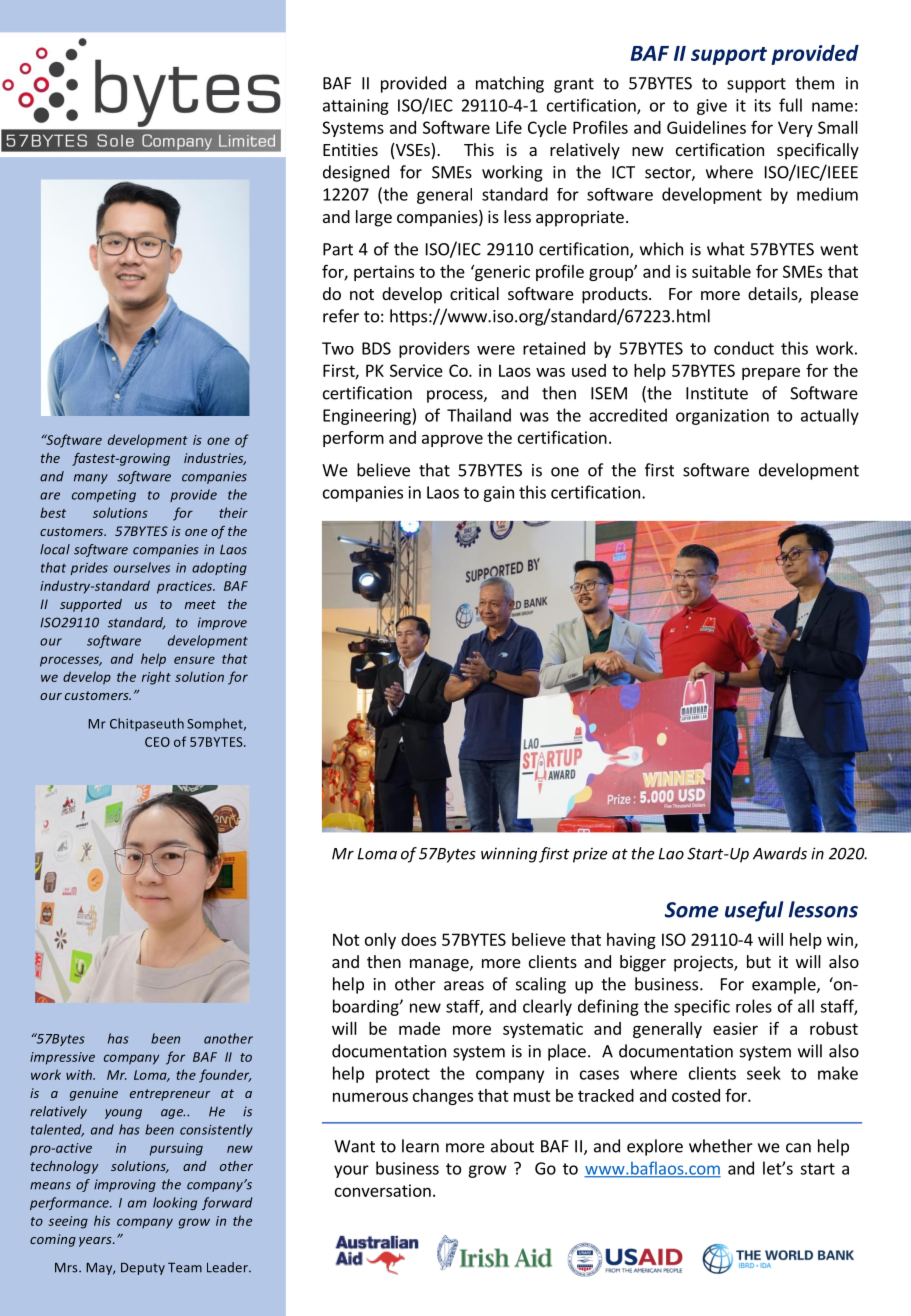  Describe the element at coordinates (143, 1269) in the image. I see `Deputy` at that location.
